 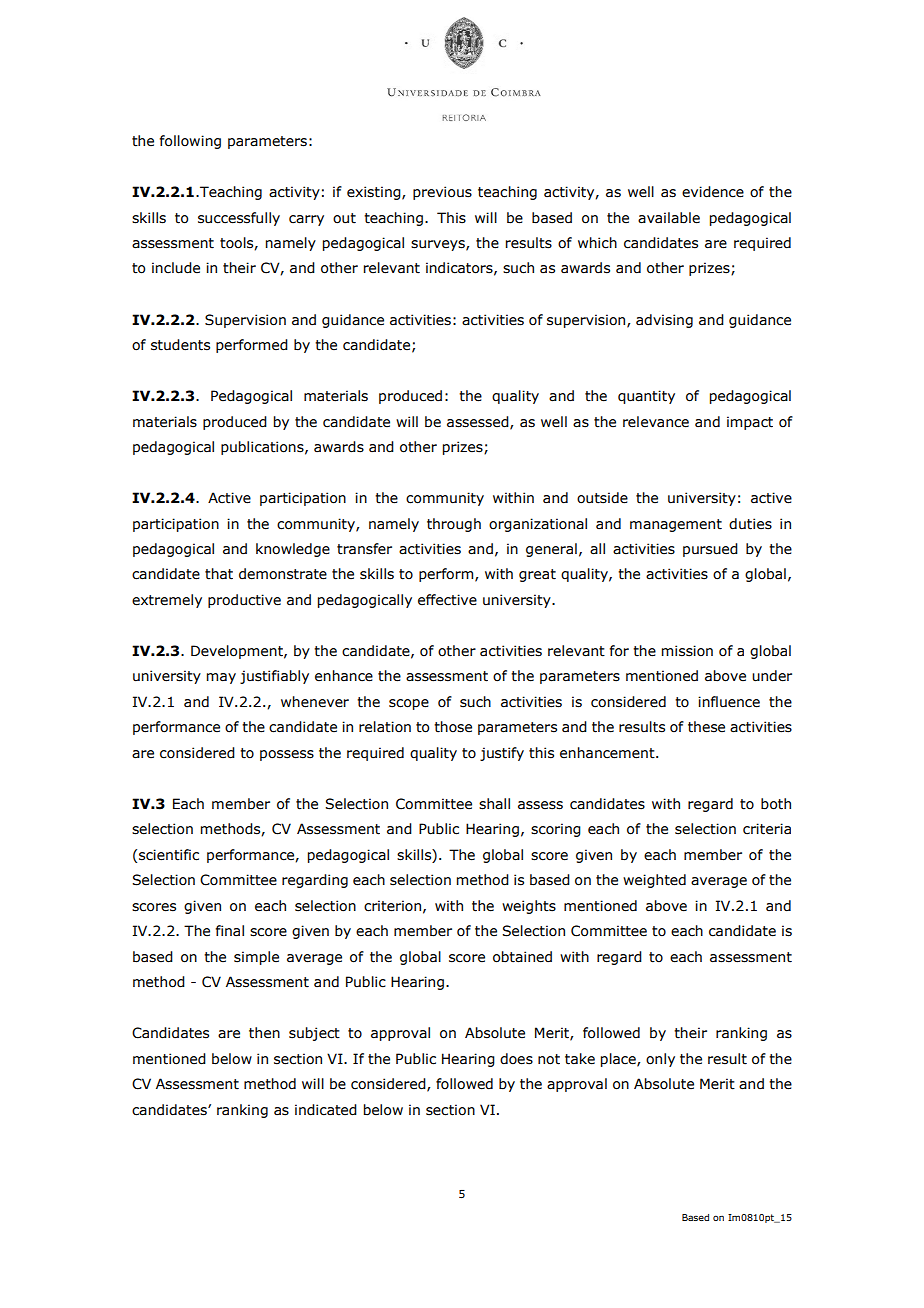 What do you see at coordinates (656, 422) in the page?
I see `relevance` at bounding box center [656, 422].
